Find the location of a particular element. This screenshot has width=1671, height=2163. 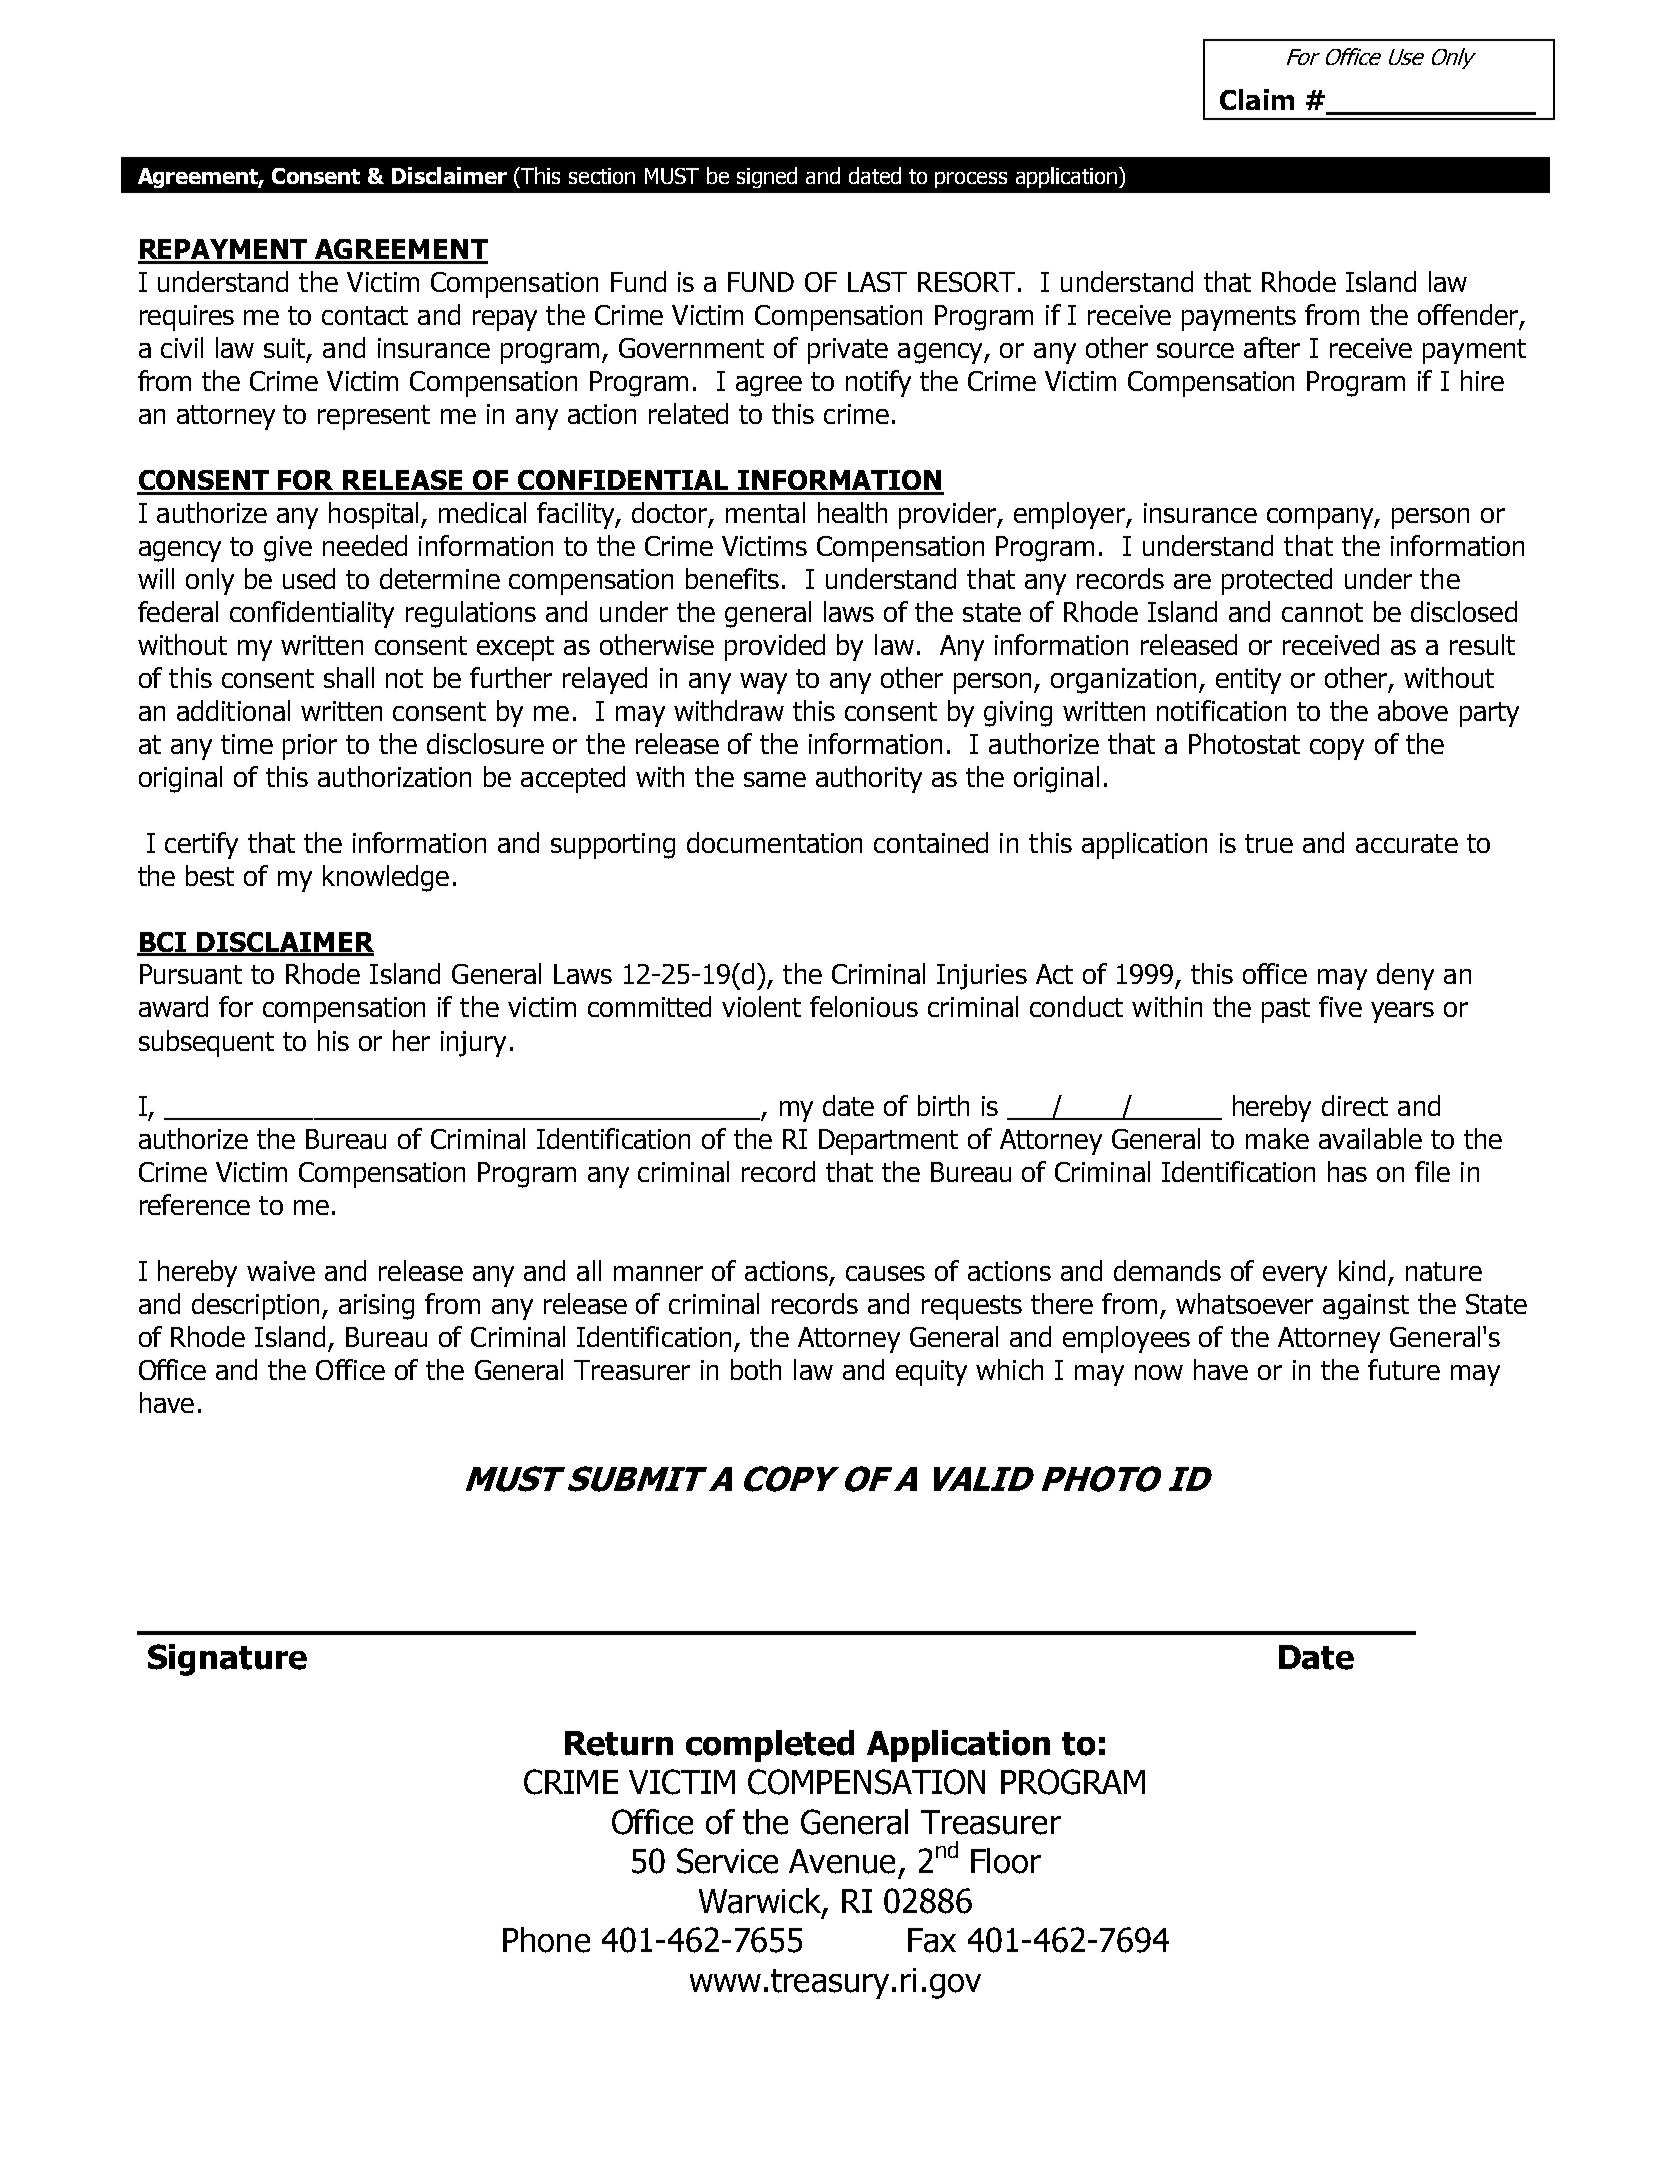

future is located at coordinates (1404, 1369).
